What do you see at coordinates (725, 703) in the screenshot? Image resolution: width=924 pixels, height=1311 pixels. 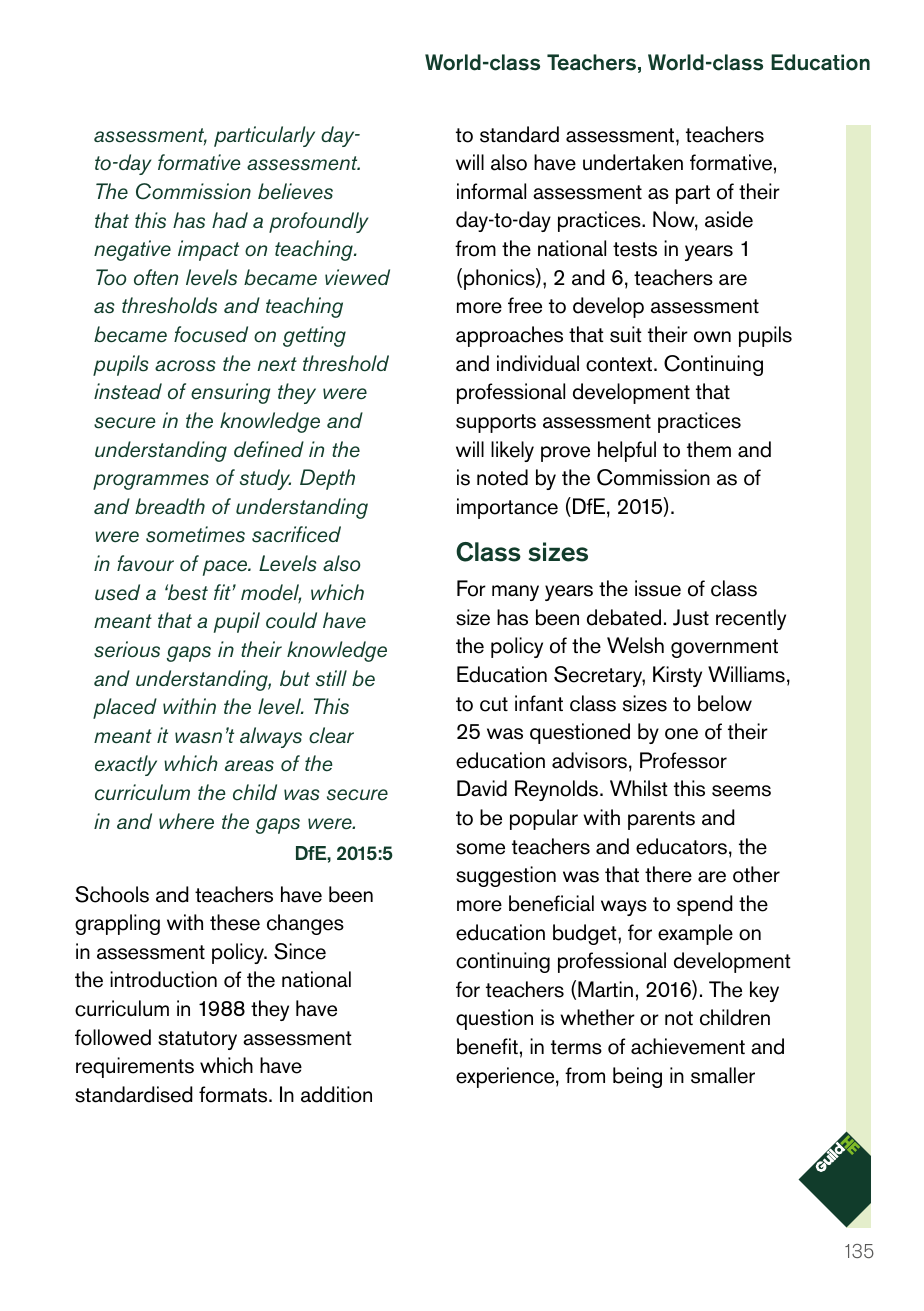 I see `below` at bounding box center [725, 703].
